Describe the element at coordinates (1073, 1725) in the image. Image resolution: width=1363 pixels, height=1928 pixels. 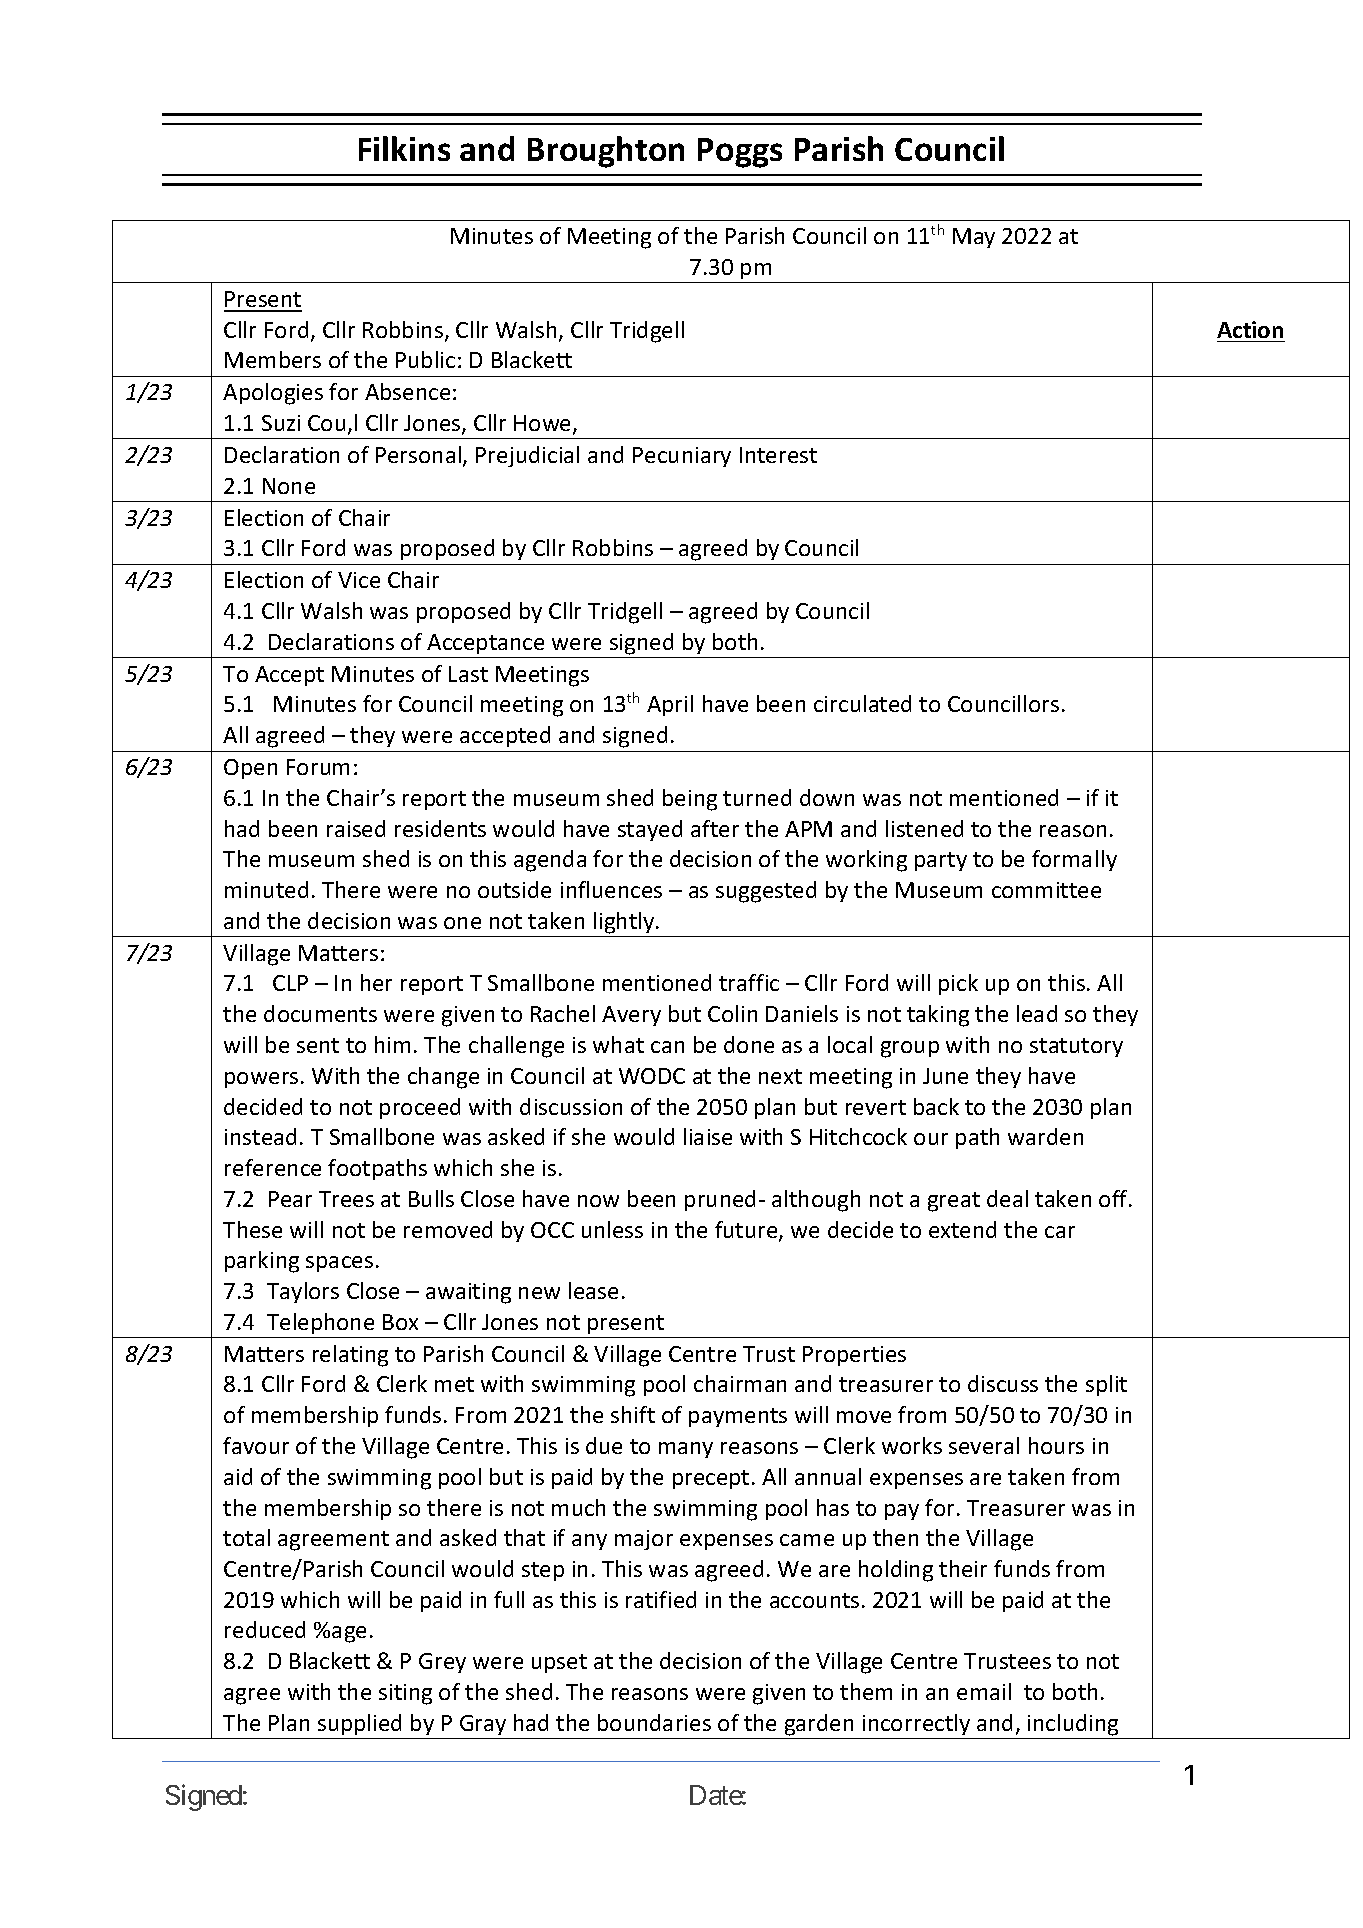
I see `including` at that location.
